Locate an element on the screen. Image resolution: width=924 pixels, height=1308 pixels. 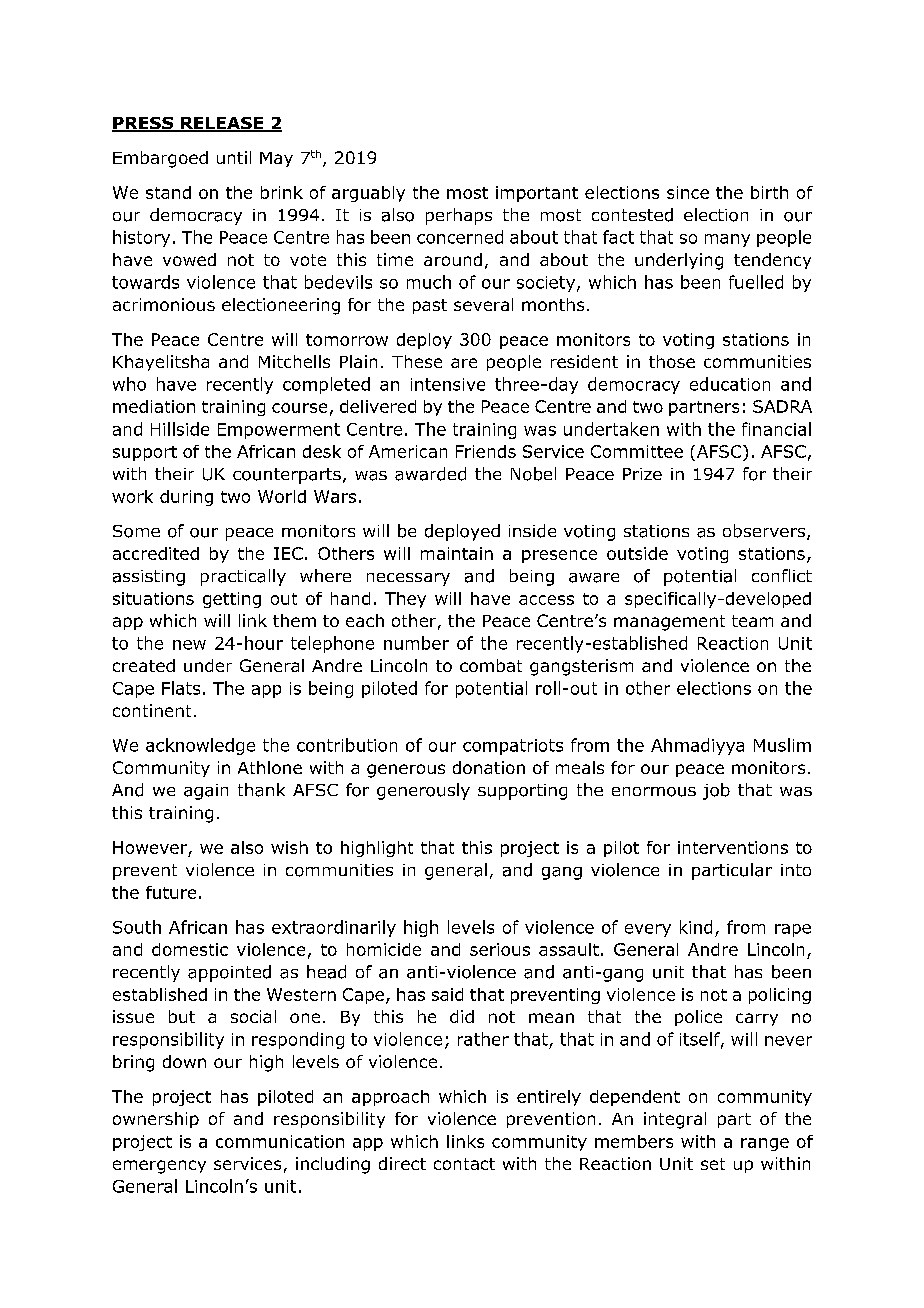
until is located at coordinates (234, 157).
